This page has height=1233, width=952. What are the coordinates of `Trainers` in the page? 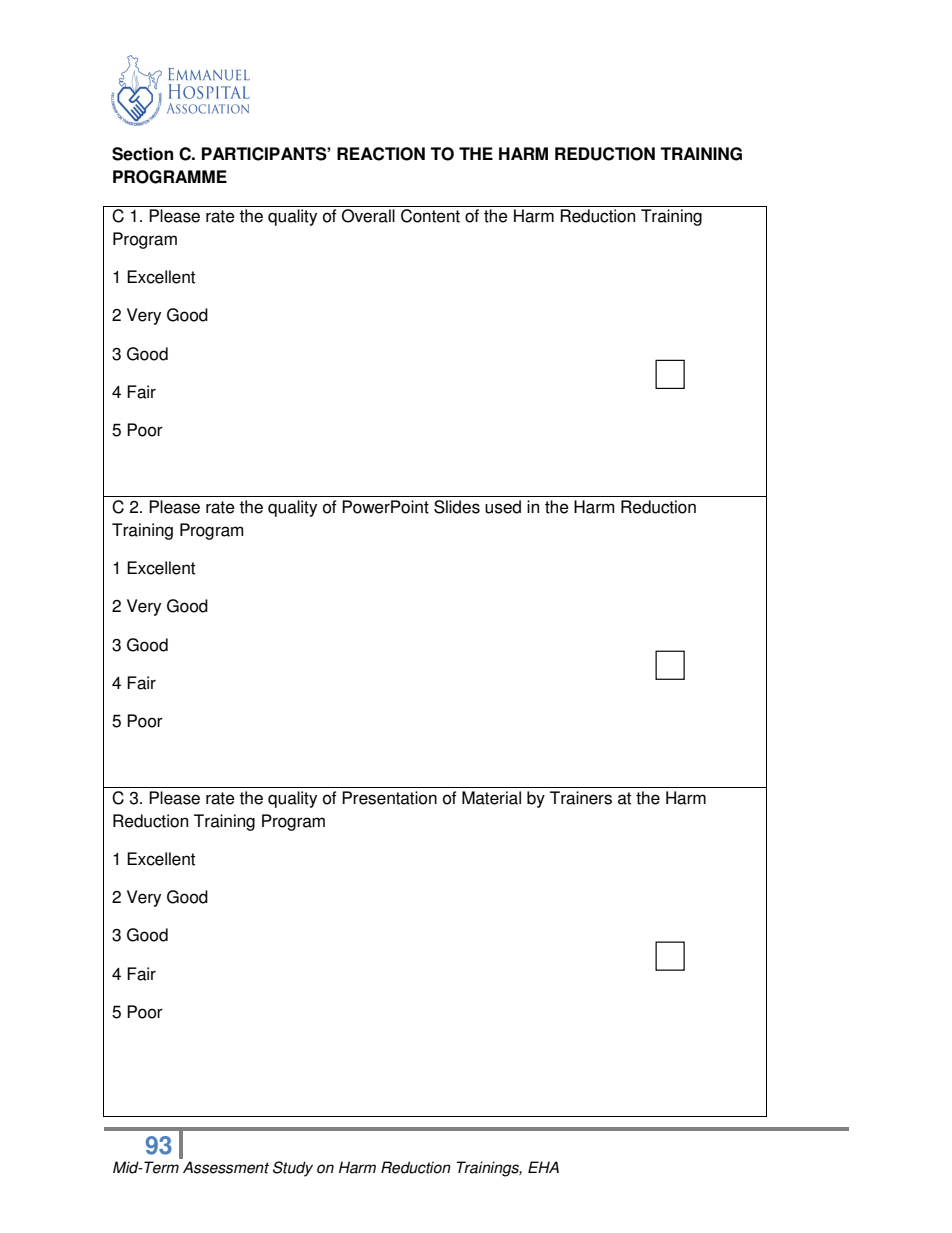 It's located at (581, 798).
